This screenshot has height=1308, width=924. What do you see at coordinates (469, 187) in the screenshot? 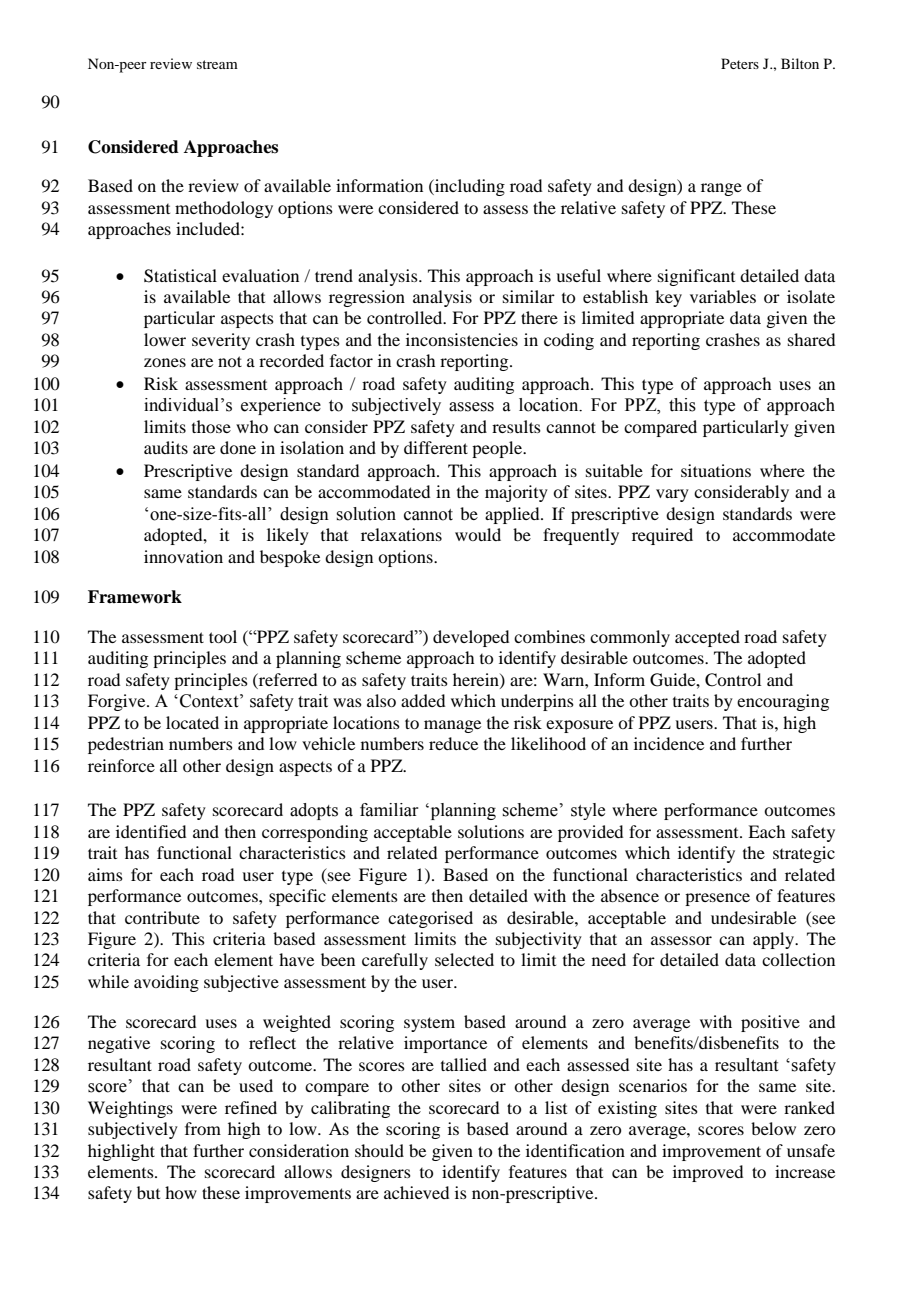
I see `including` at bounding box center [469, 187].
